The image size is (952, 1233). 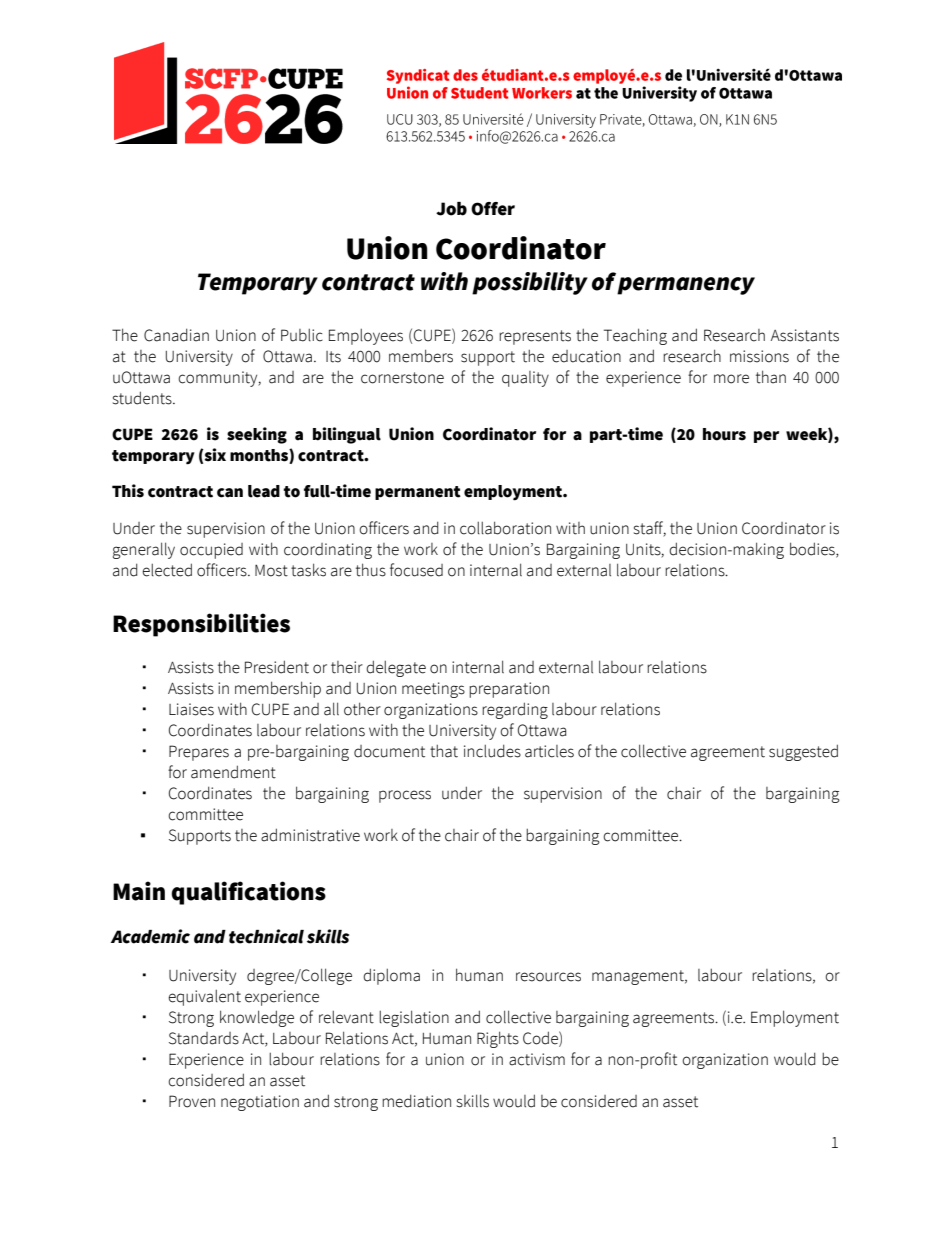 What do you see at coordinates (201, 625) in the document?
I see `Responsibilities` at bounding box center [201, 625].
